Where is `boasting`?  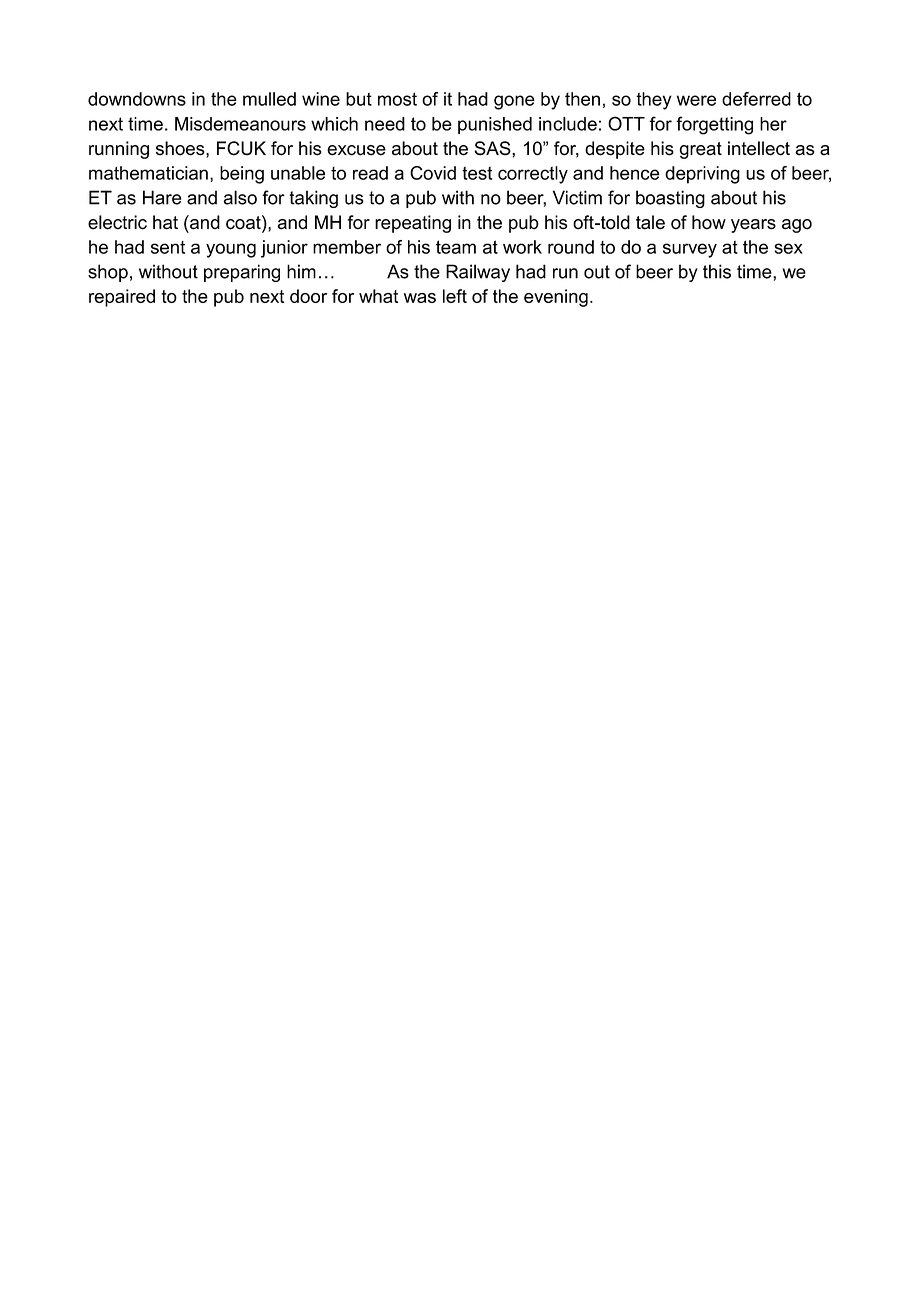
boasting is located at coordinates (670, 199).
